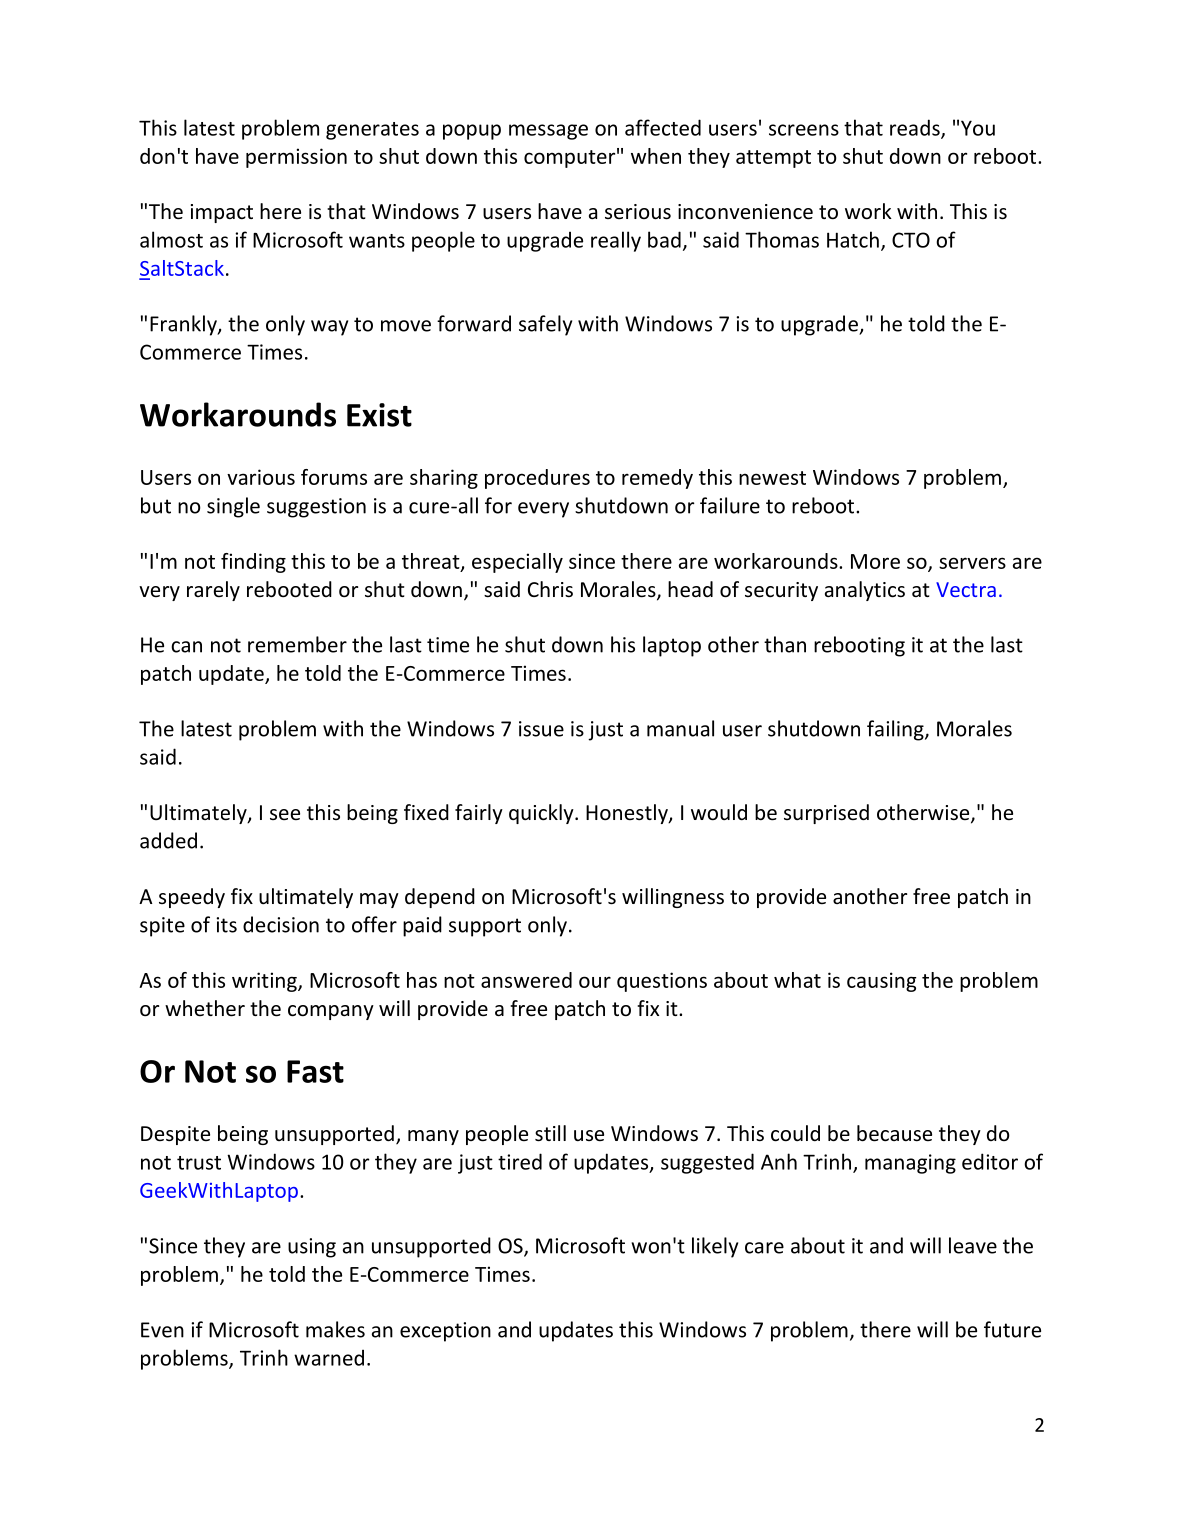 The width and height of the page is (1184, 1533). I want to click on surprised, so click(826, 814).
